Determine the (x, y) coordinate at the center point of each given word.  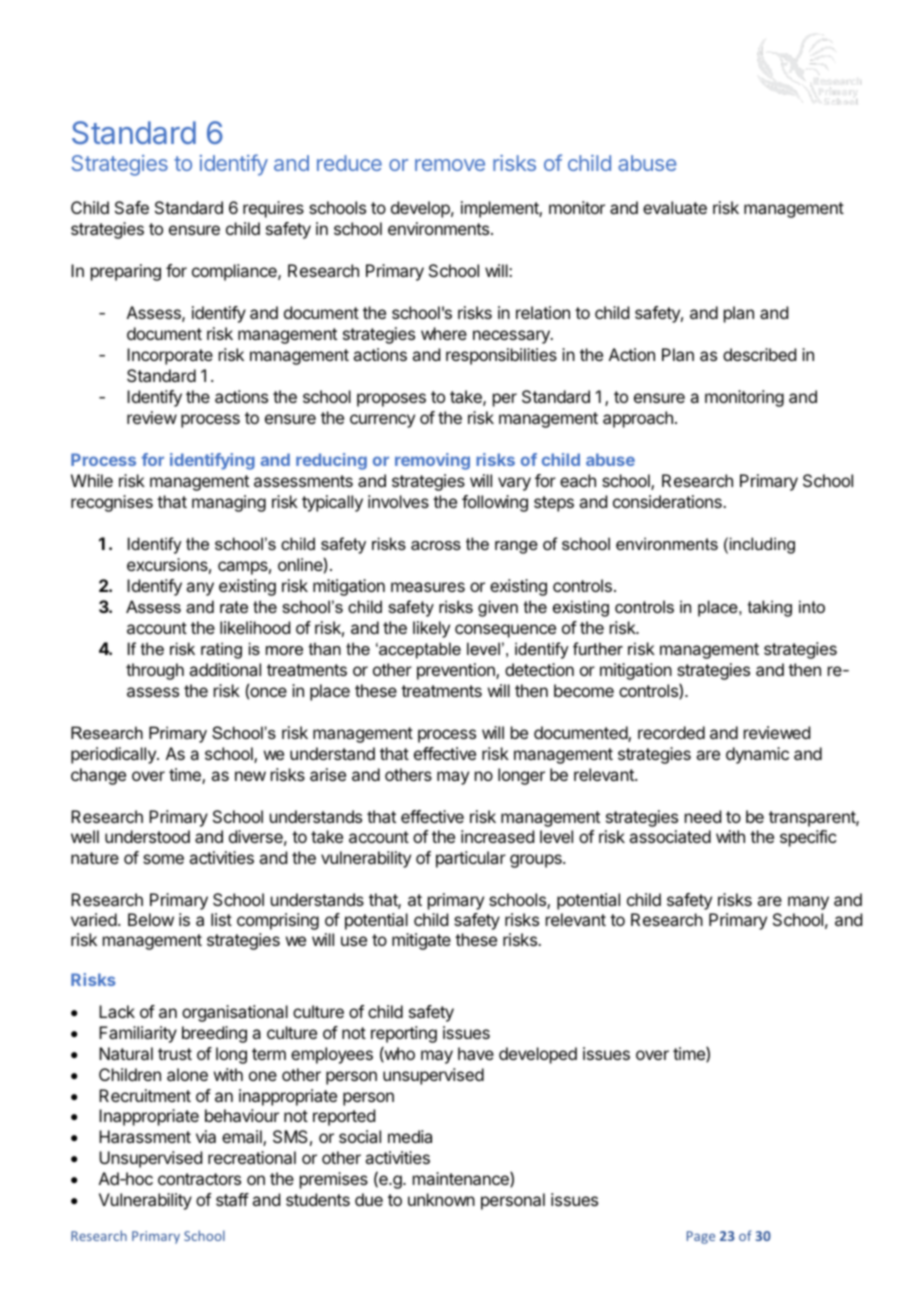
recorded (671, 732)
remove (450, 165)
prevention (457, 671)
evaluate (675, 207)
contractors (199, 1179)
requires (273, 209)
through (155, 671)
